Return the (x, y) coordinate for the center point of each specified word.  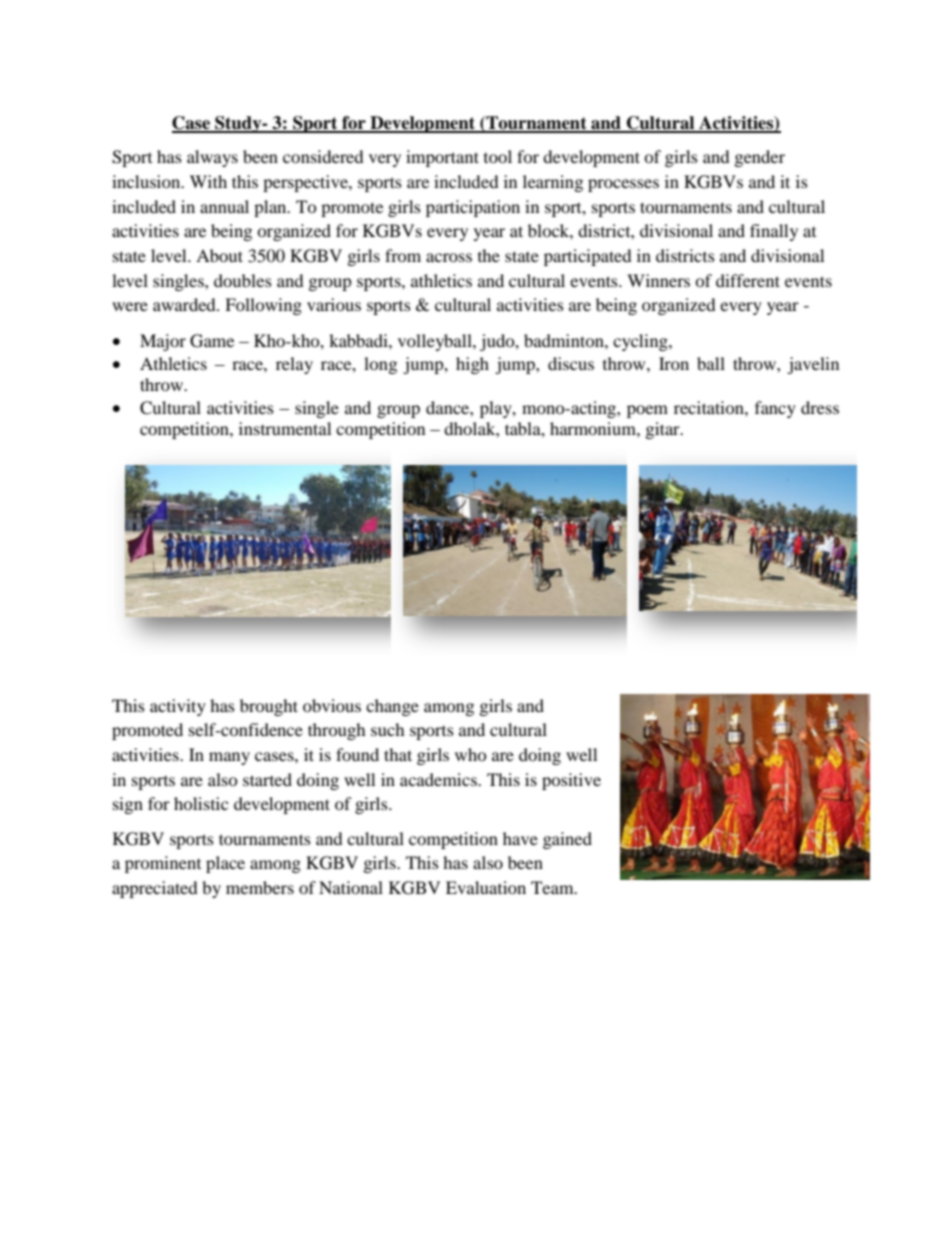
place (225, 864)
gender (760, 158)
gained (567, 840)
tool (498, 156)
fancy (775, 409)
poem (647, 411)
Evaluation (486, 887)
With (208, 181)
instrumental (285, 428)
